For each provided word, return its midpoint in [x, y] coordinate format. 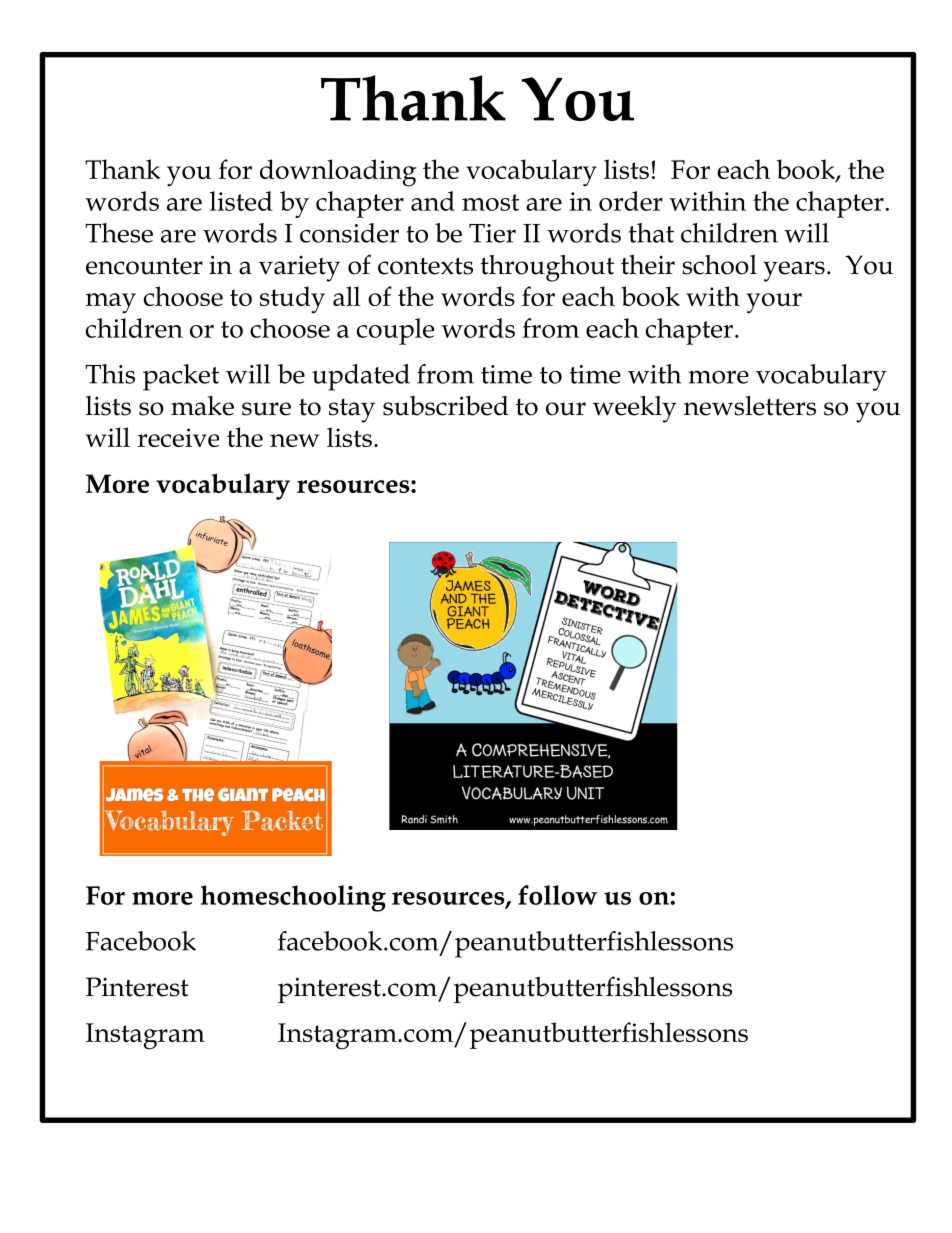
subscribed [446, 406]
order [631, 201]
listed [241, 201]
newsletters [750, 406]
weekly [635, 409]
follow [557, 895]
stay [352, 411]
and [433, 201]
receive [178, 437]
